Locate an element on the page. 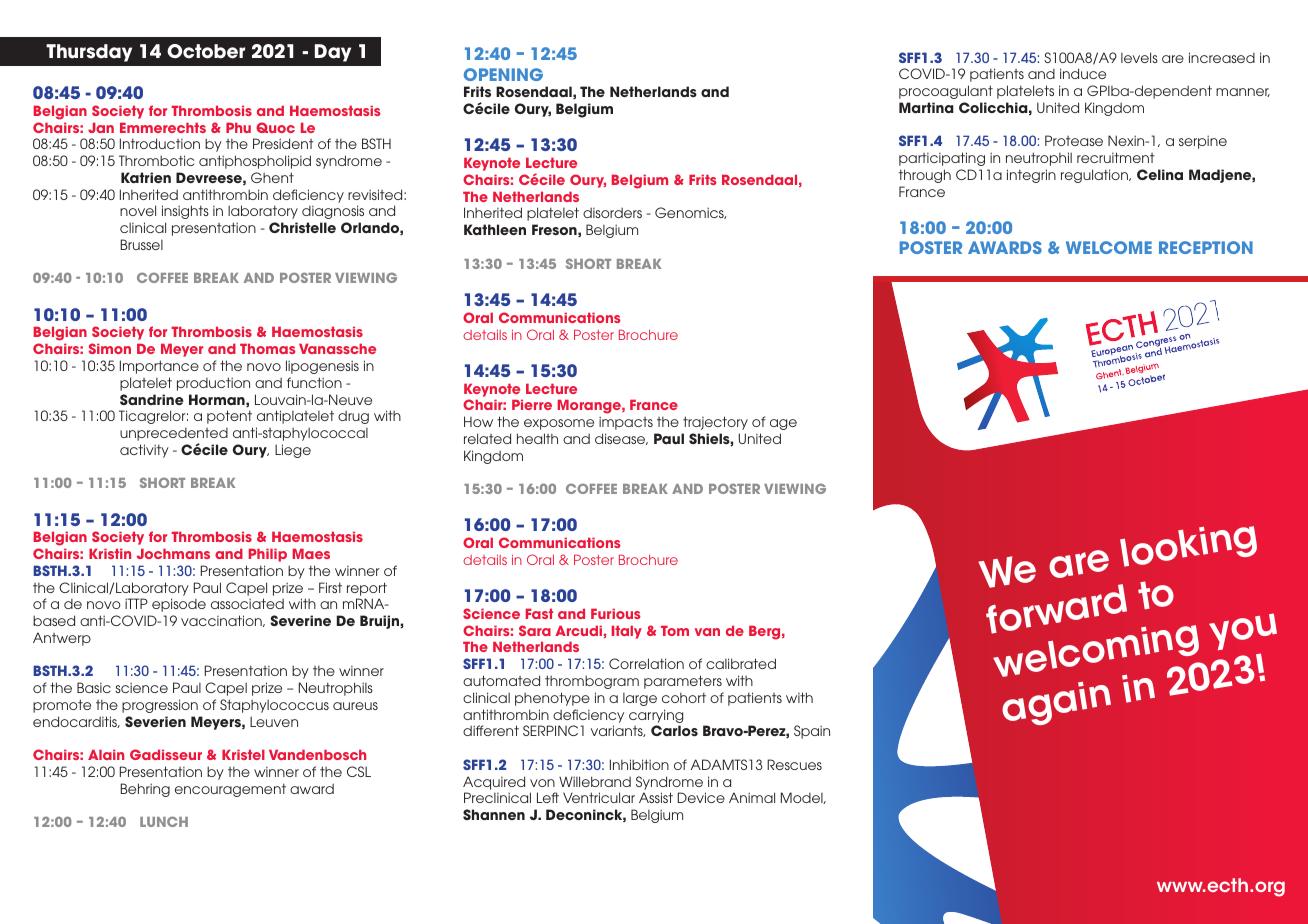  encouragement is located at coordinates (230, 790).
